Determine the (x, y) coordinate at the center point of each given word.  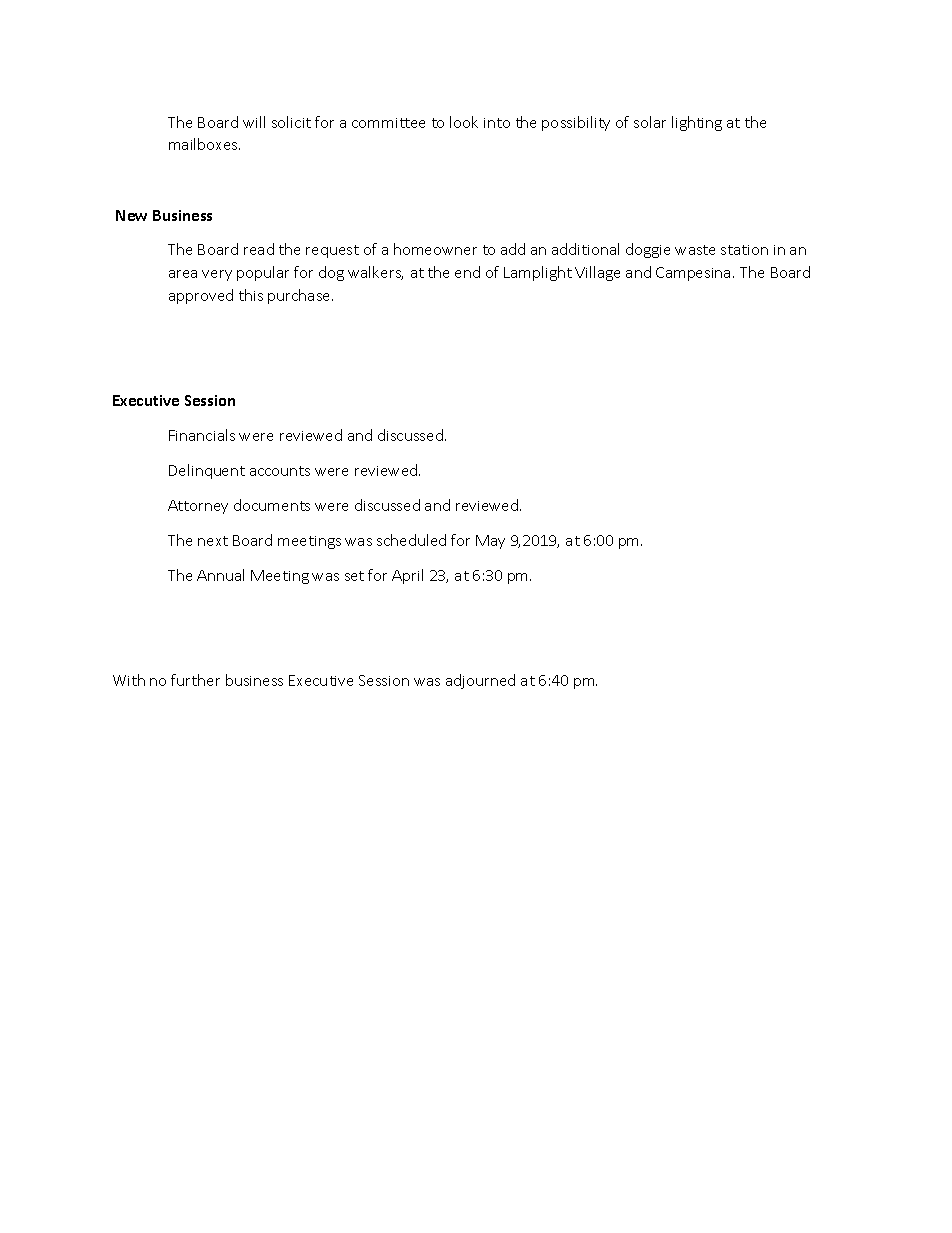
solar (650, 122)
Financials (202, 435)
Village (597, 273)
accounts (280, 471)
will (254, 122)
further (195, 680)
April (407, 576)
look (464, 122)
